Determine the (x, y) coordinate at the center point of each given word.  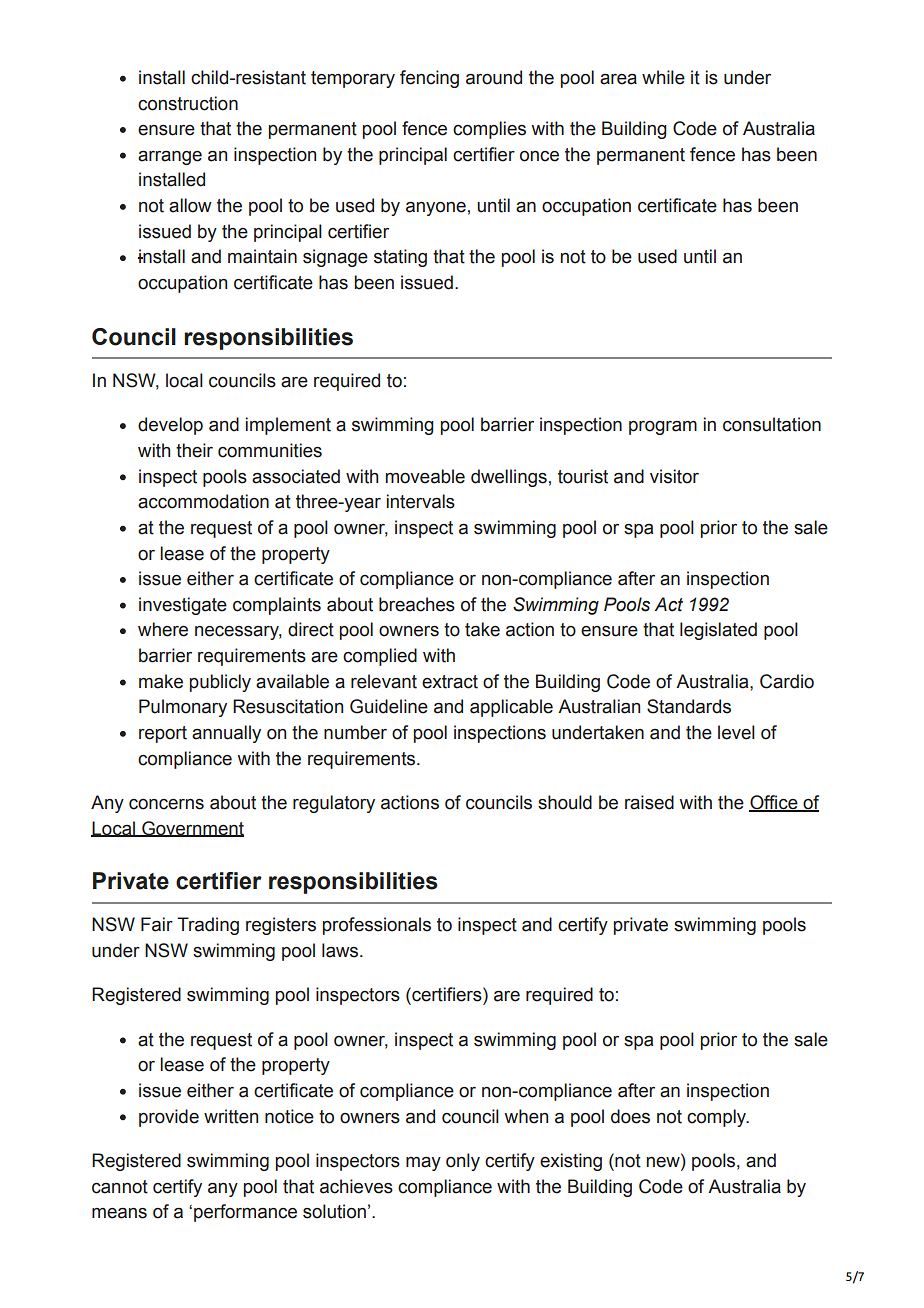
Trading (208, 926)
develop (170, 426)
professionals (377, 926)
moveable (425, 476)
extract (450, 682)
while (663, 77)
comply (718, 1118)
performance (245, 1213)
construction (188, 103)
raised (649, 802)
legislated (718, 631)
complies (489, 130)
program (663, 428)
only (463, 1162)
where (163, 629)
